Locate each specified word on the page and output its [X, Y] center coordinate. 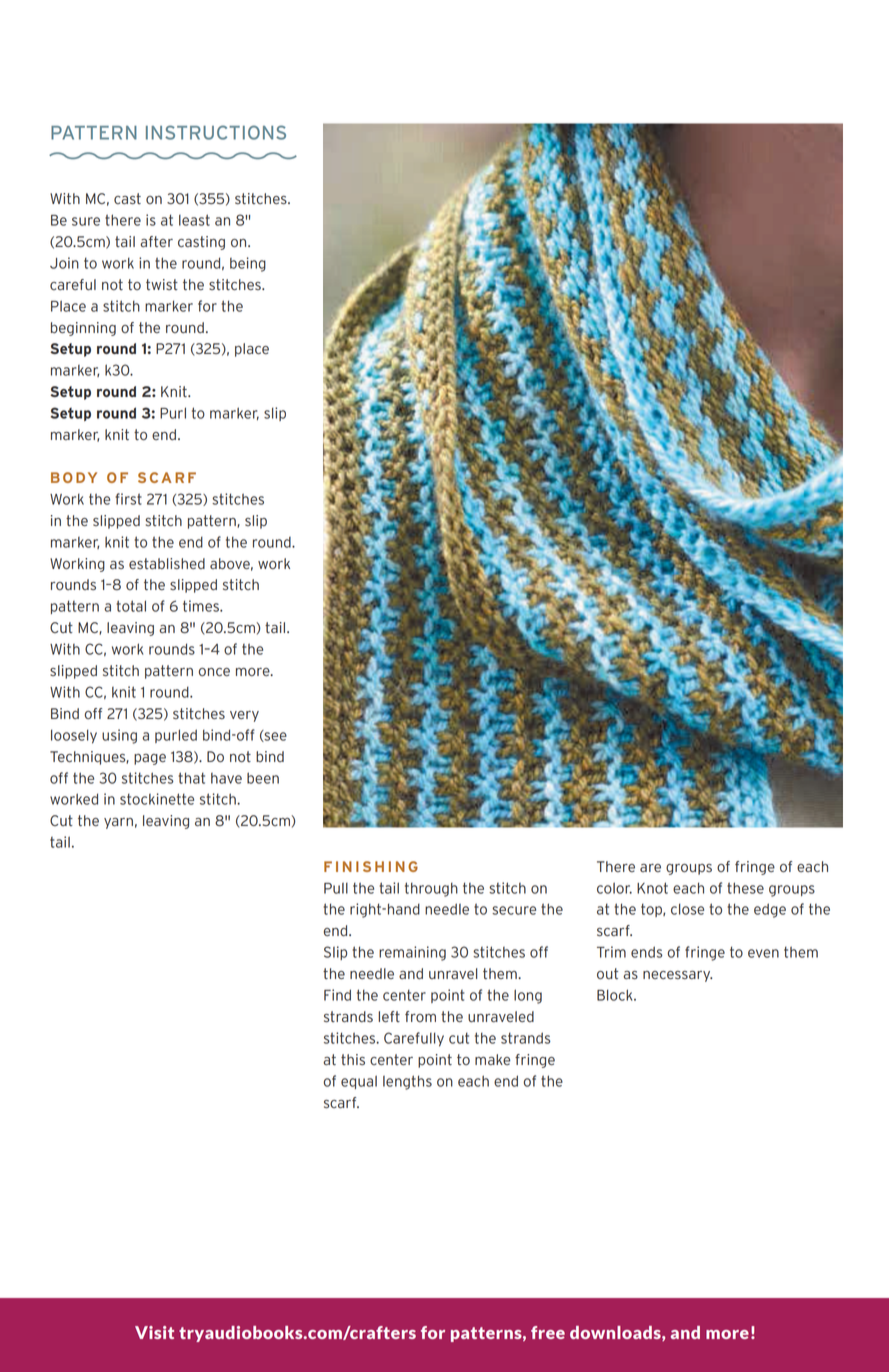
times [202, 606]
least [194, 220]
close [687, 909]
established [167, 563]
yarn [118, 823]
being [248, 264]
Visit [154, 1332]
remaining [412, 953]
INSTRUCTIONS [216, 132]
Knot [652, 888]
